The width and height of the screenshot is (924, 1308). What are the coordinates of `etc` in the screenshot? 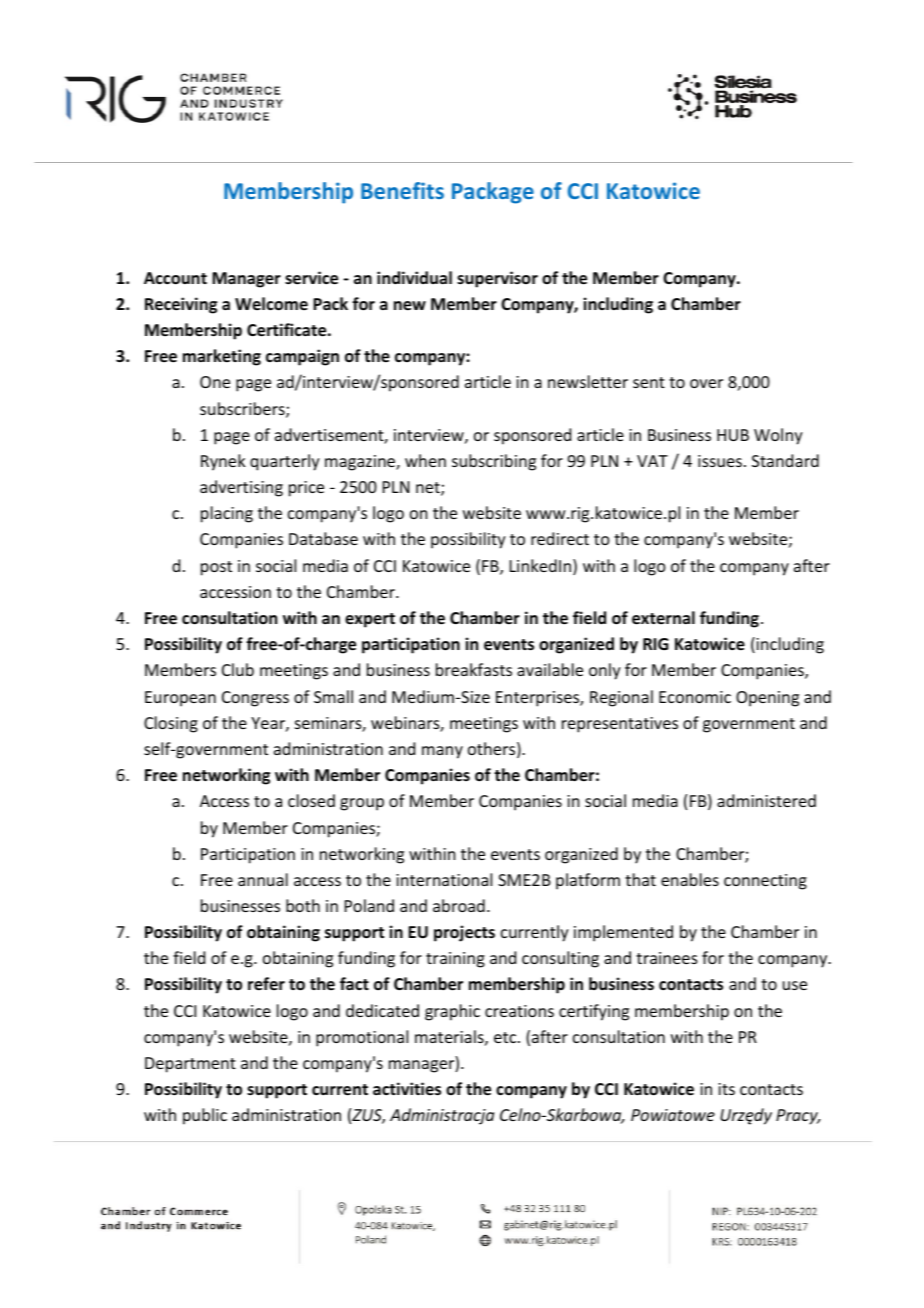 It's located at (506, 1037).
